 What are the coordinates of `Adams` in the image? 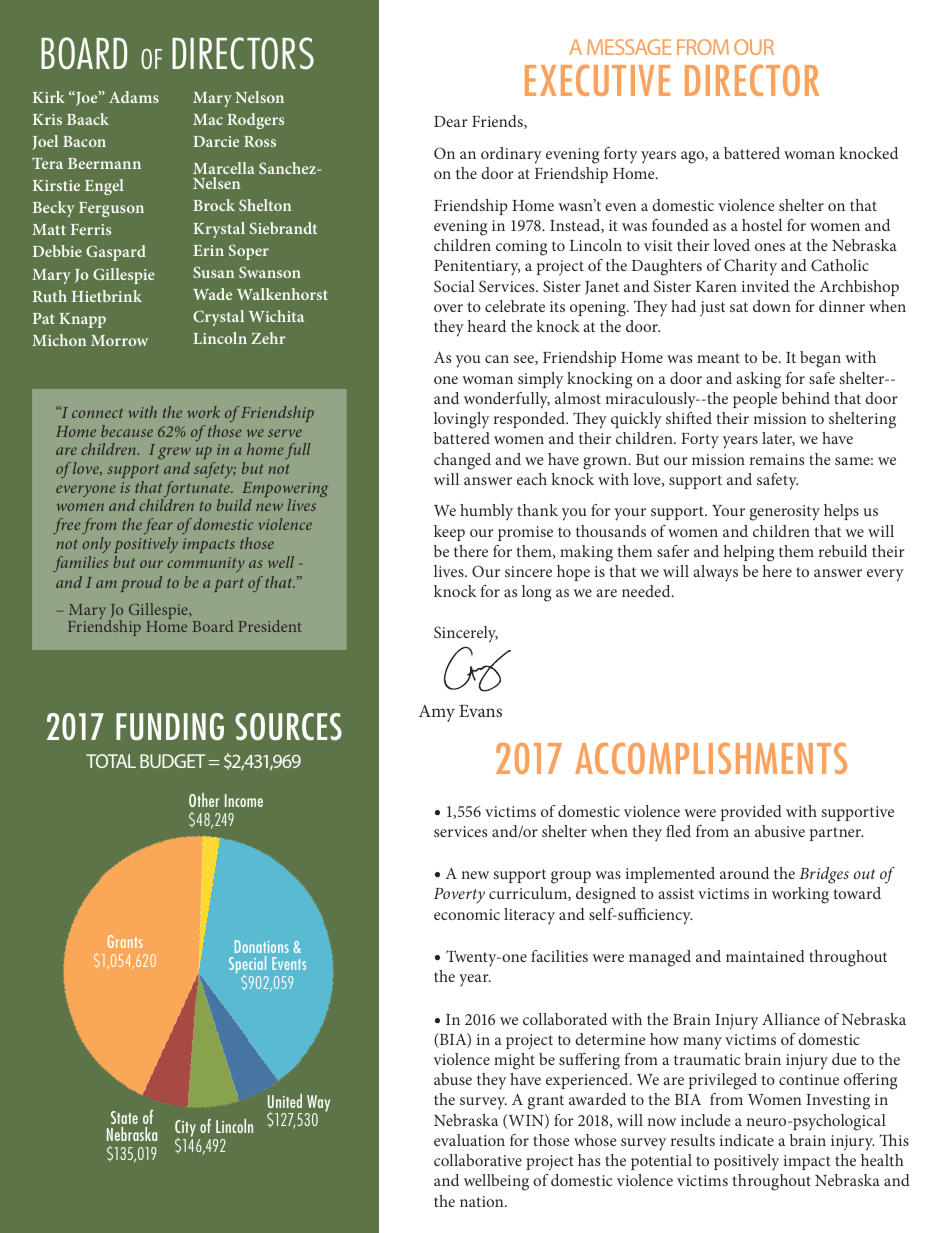 It's located at (134, 97).
